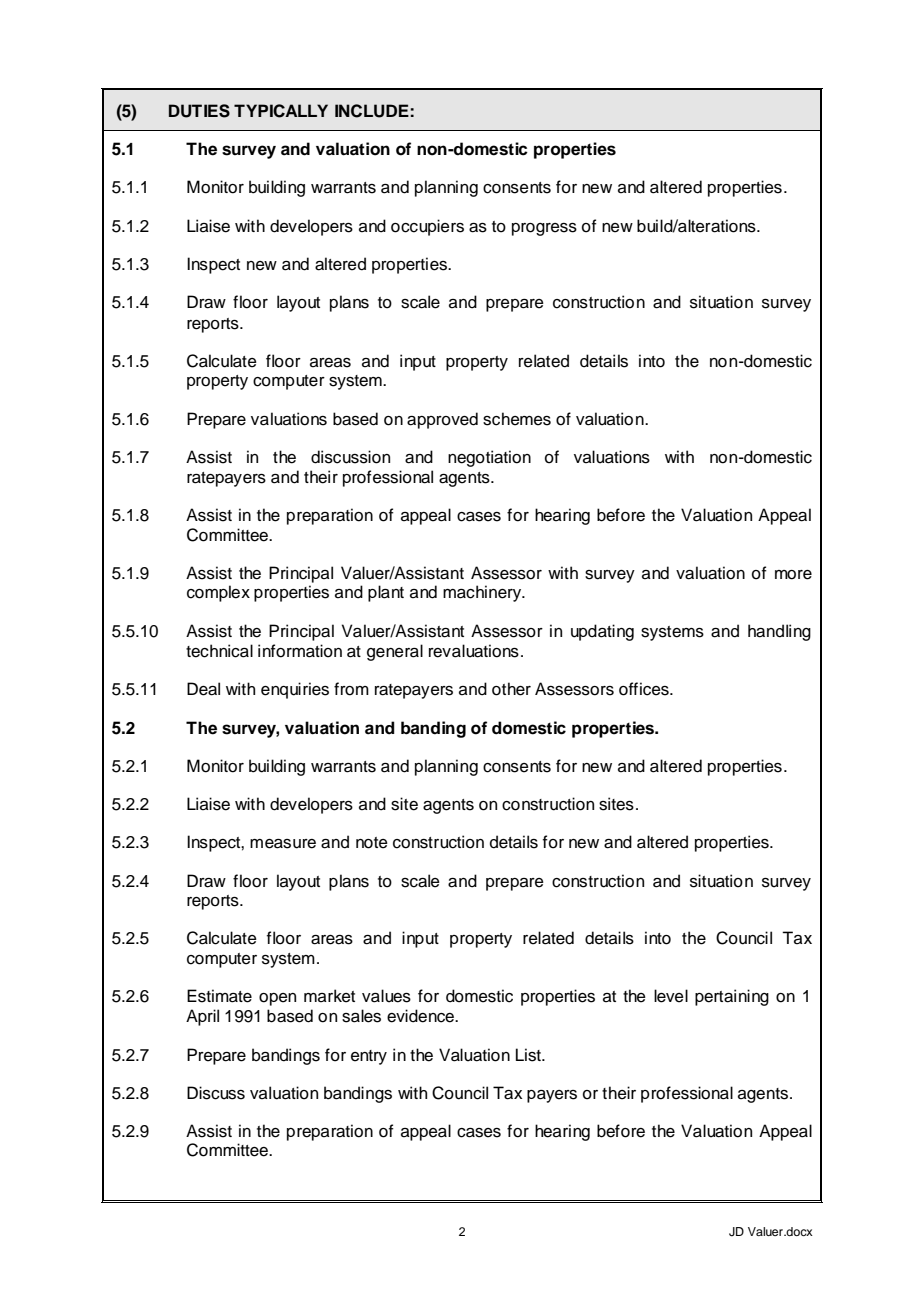 The image size is (924, 1307). Describe the element at coordinates (544, 229) in the document. I see `progress` at that location.
